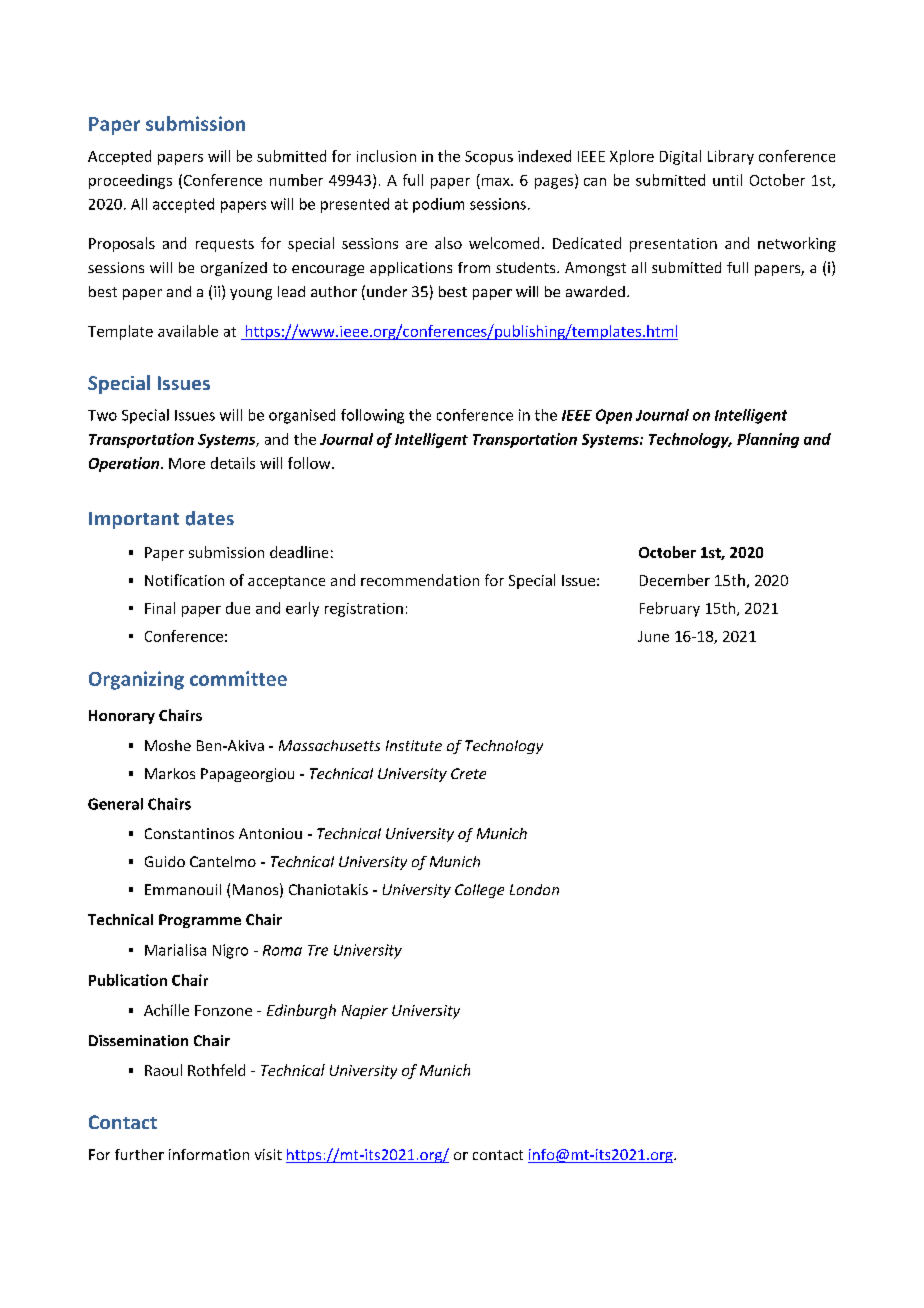 This document has width=924, height=1308. What do you see at coordinates (130, 181) in the document?
I see `proceedings` at bounding box center [130, 181].
